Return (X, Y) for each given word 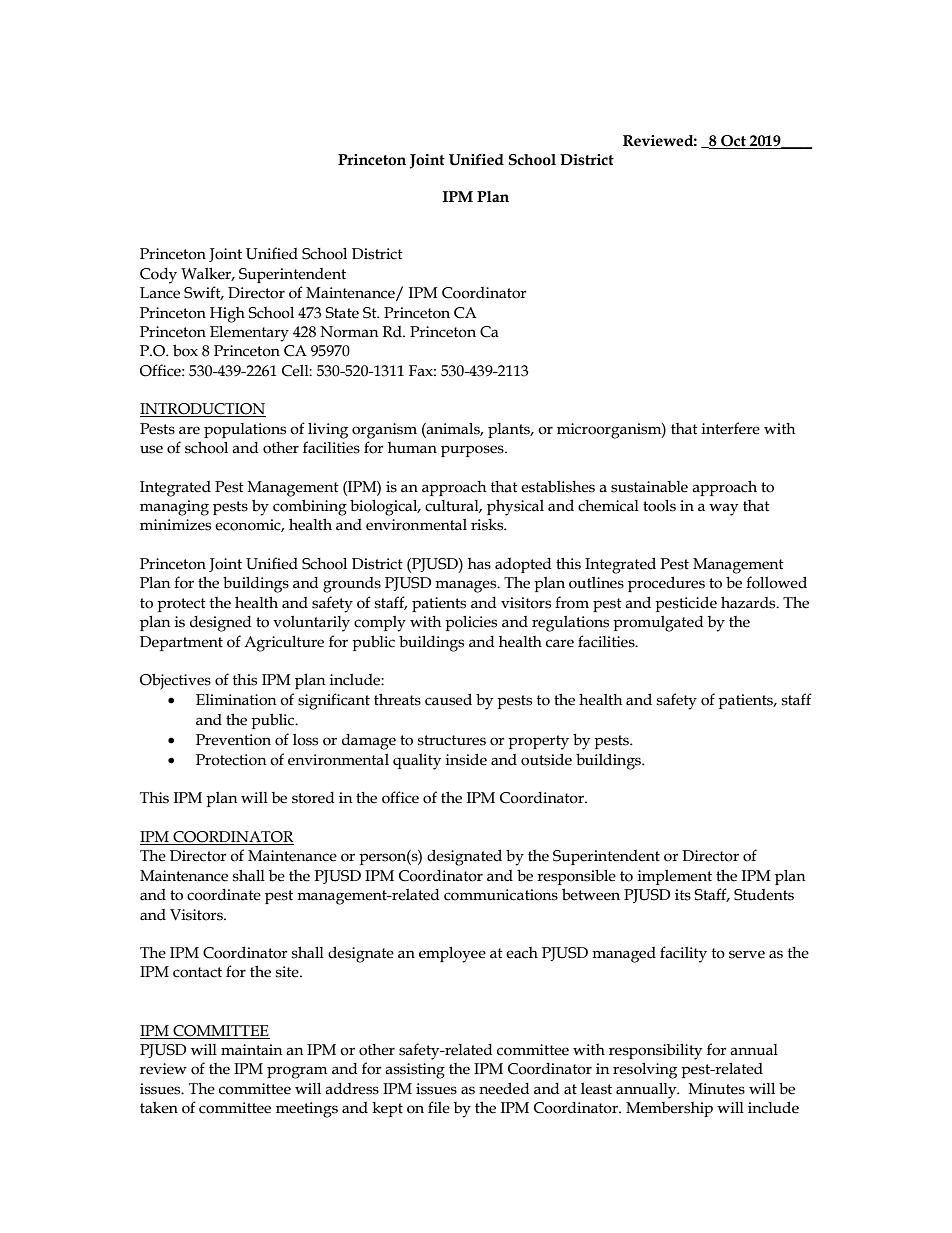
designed (221, 624)
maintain (251, 1050)
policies (471, 623)
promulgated (658, 624)
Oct (733, 142)
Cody (158, 276)
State (342, 313)
